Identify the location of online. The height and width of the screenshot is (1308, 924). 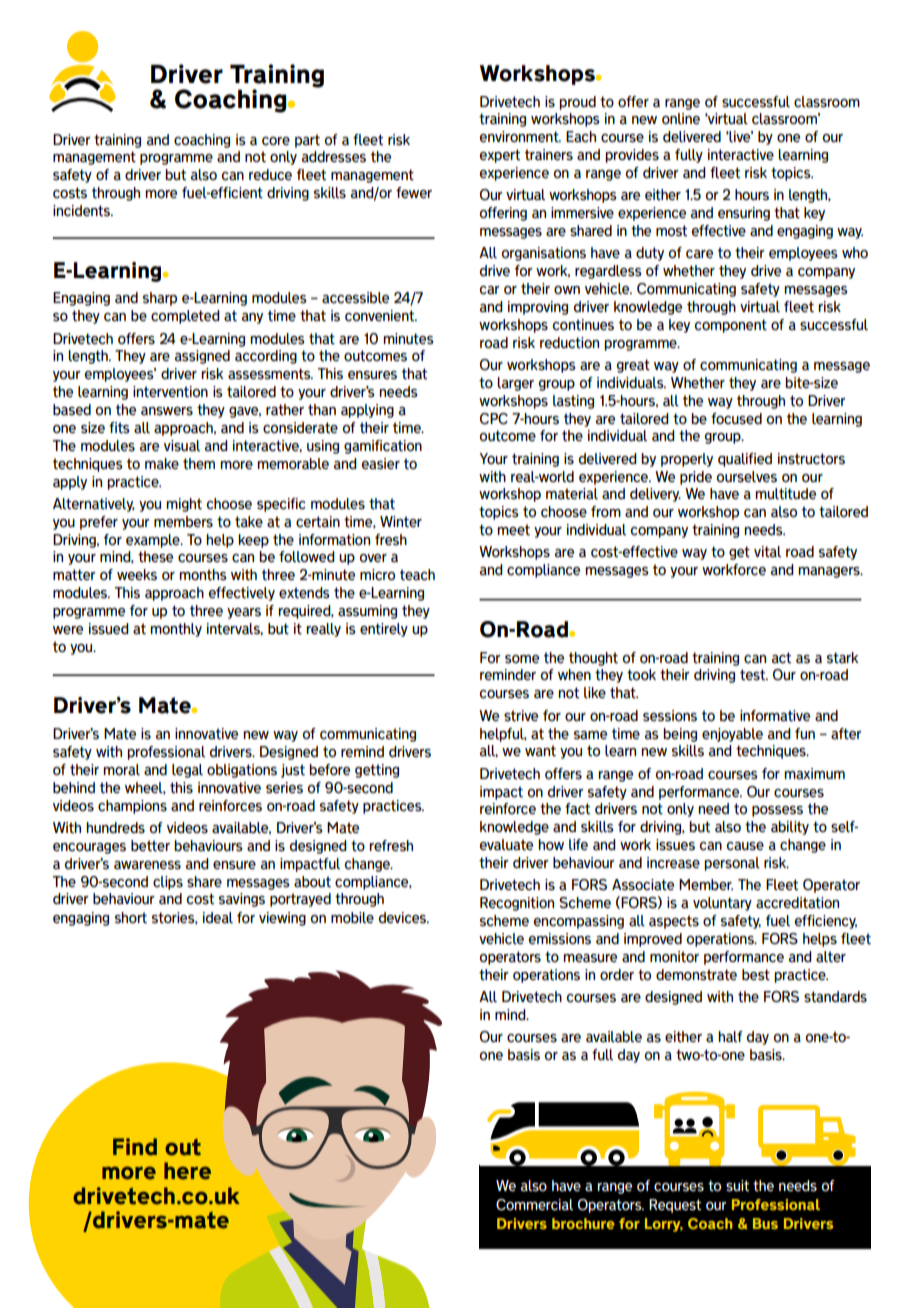
(681, 119).
